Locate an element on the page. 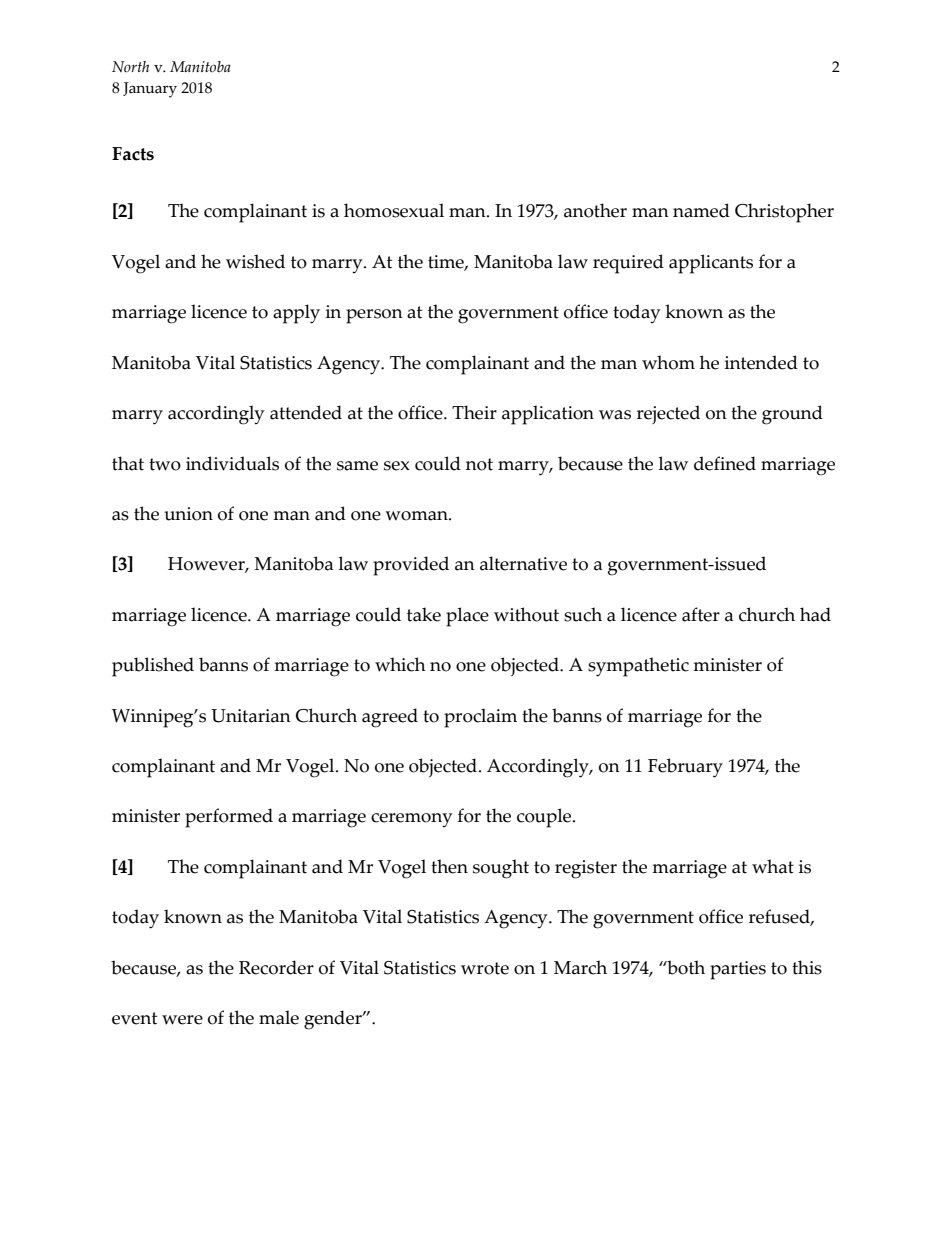  named is located at coordinates (701, 210).
